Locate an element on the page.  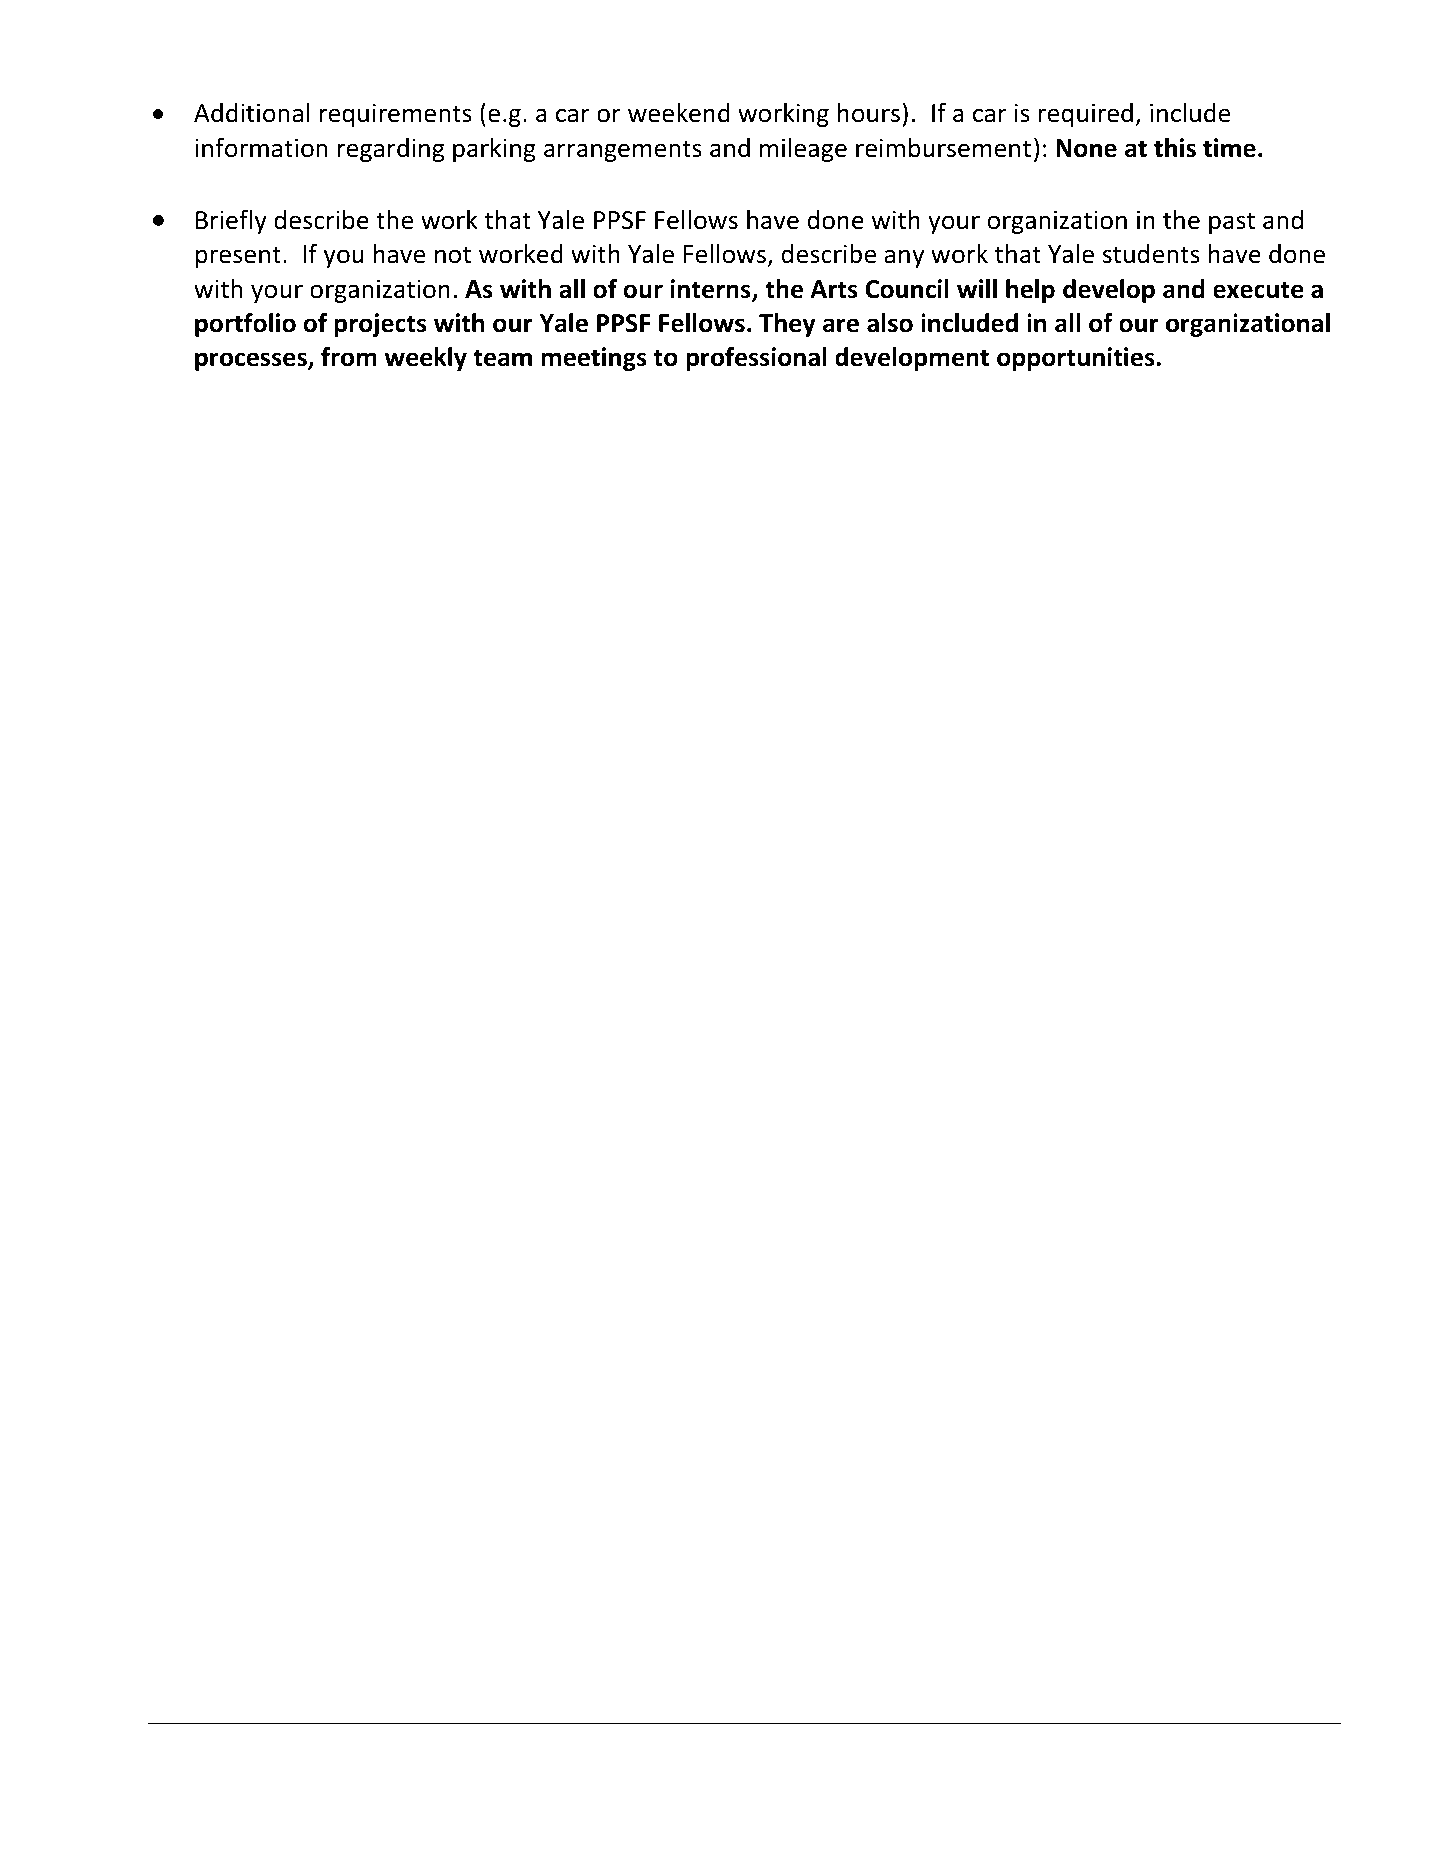
any is located at coordinates (904, 258).
